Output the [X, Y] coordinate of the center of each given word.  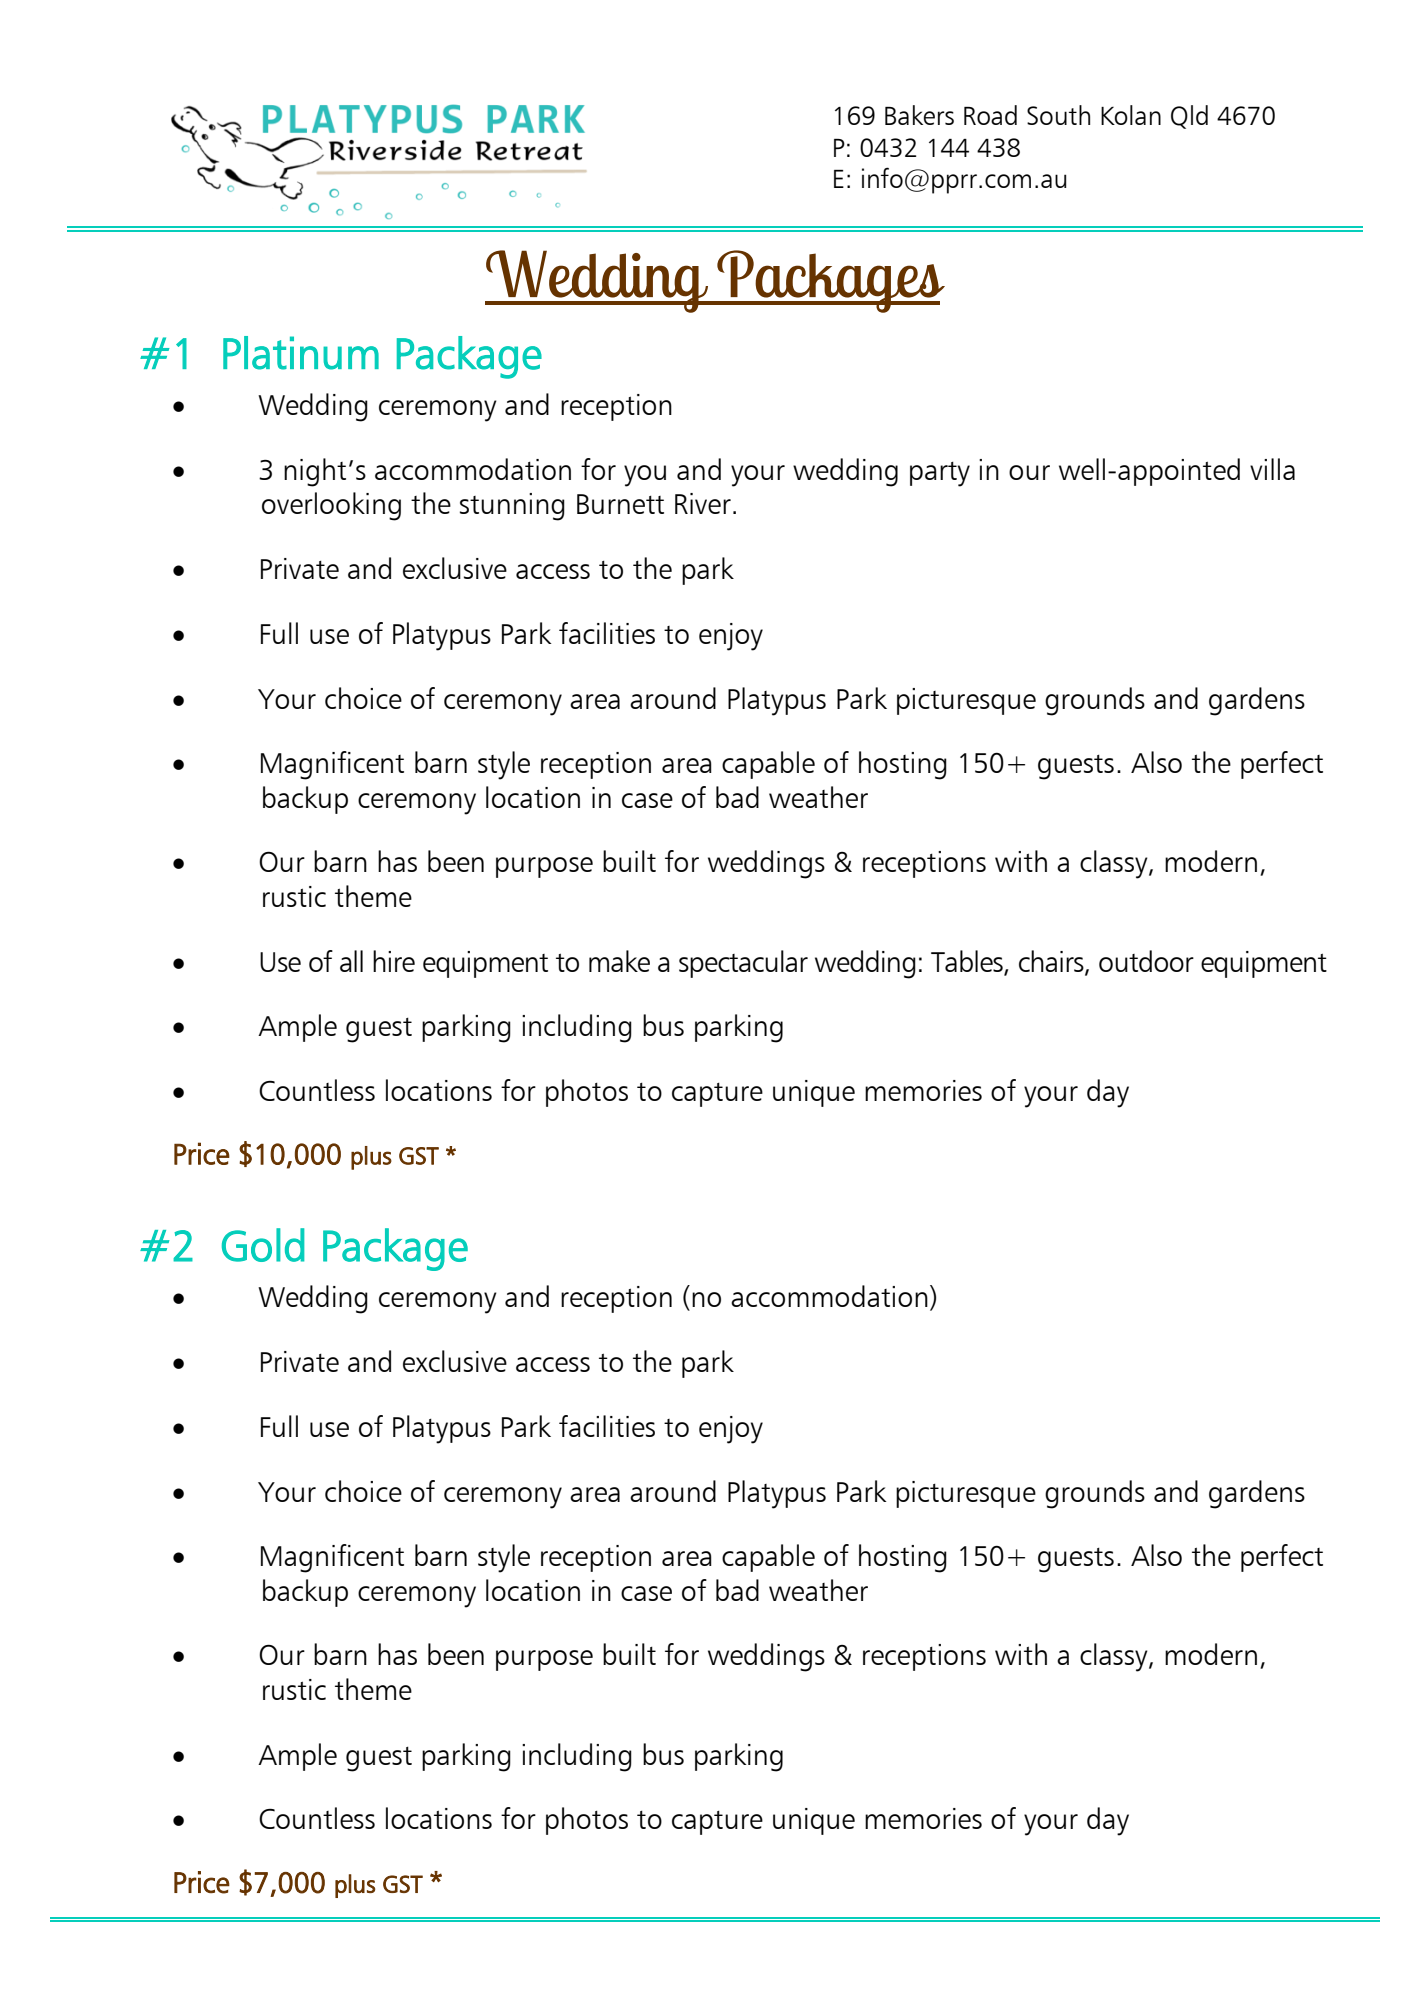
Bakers [919, 115]
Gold [263, 1245]
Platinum [301, 353]
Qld [1189, 117]
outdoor [1146, 961]
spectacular [743, 964]
